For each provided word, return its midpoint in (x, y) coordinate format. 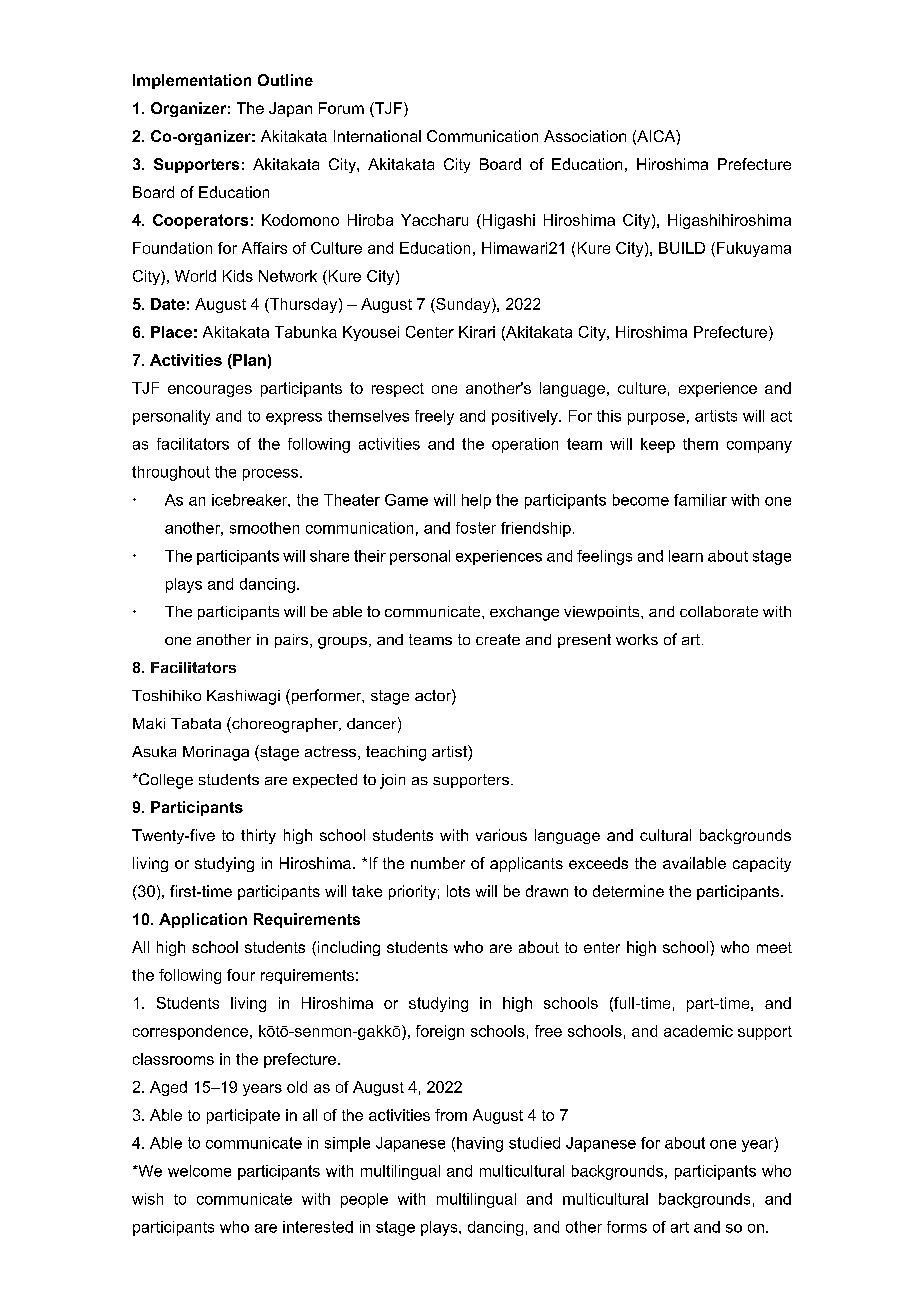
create (498, 639)
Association (585, 136)
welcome (199, 1171)
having (480, 1144)
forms (627, 1227)
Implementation (192, 81)
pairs (291, 641)
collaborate (719, 611)
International (377, 136)
